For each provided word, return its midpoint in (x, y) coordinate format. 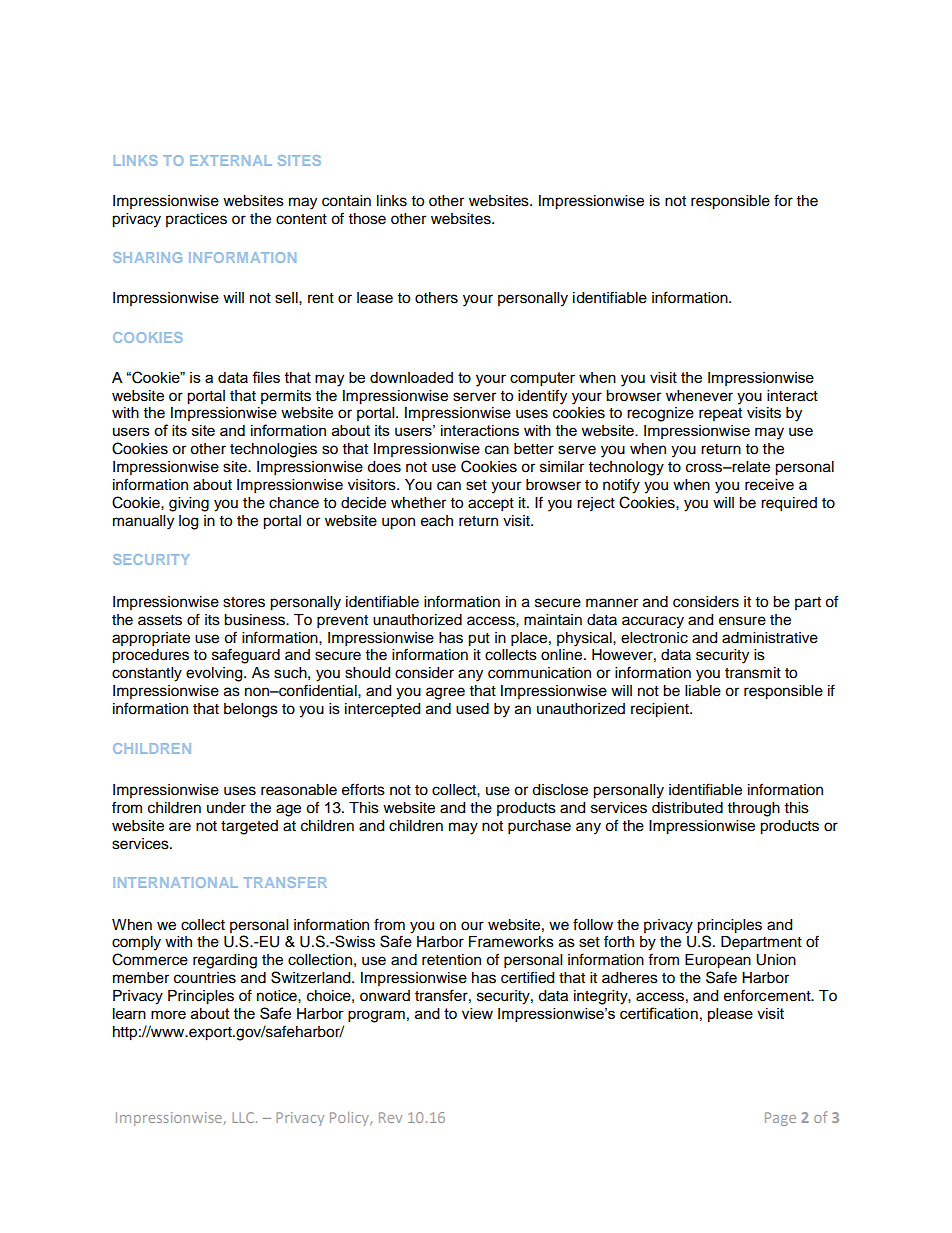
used (472, 709)
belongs (251, 710)
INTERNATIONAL (175, 882)
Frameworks (511, 942)
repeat (720, 414)
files (266, 377)
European (718, 961)
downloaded (411, 377)
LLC (244, 1117)
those (367, 219)
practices (196, 220)
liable (703, 691)
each (437, 521)
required (789, 504)
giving (189, 504)
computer (542, 379)
